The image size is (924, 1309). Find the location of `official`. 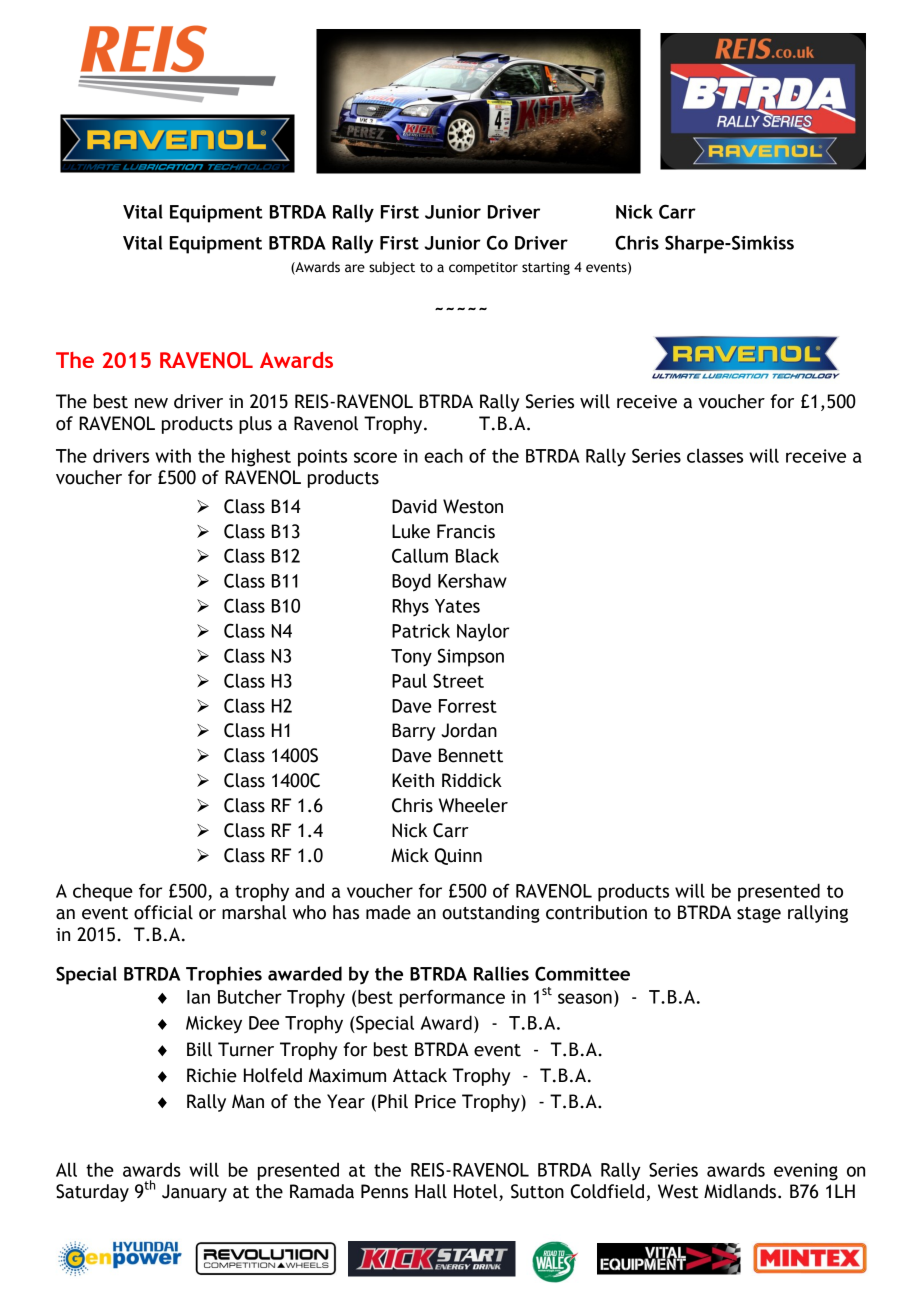

official is located at coordinates (163, 912).
